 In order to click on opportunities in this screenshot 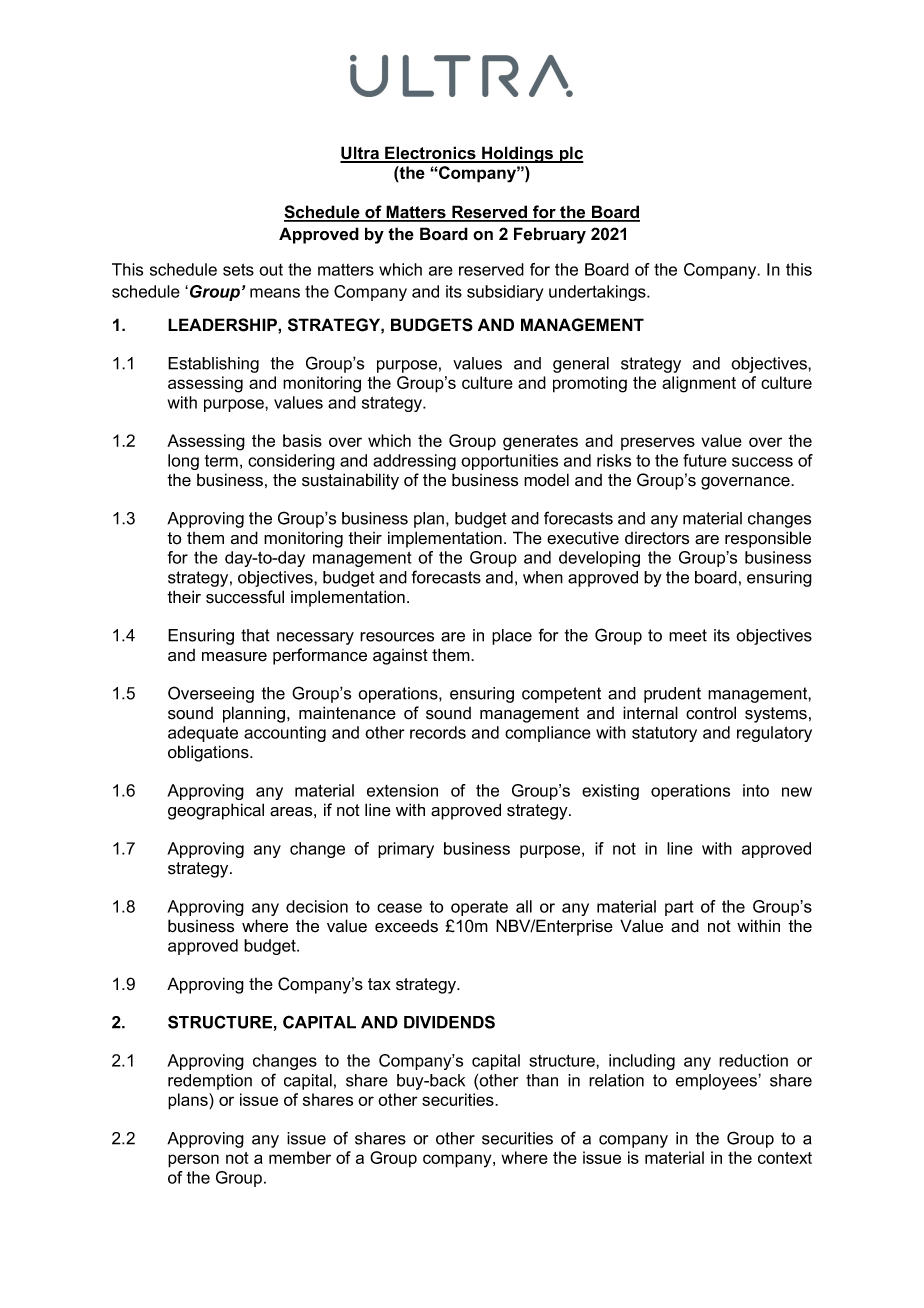, I will do `click(509, 462)`.
